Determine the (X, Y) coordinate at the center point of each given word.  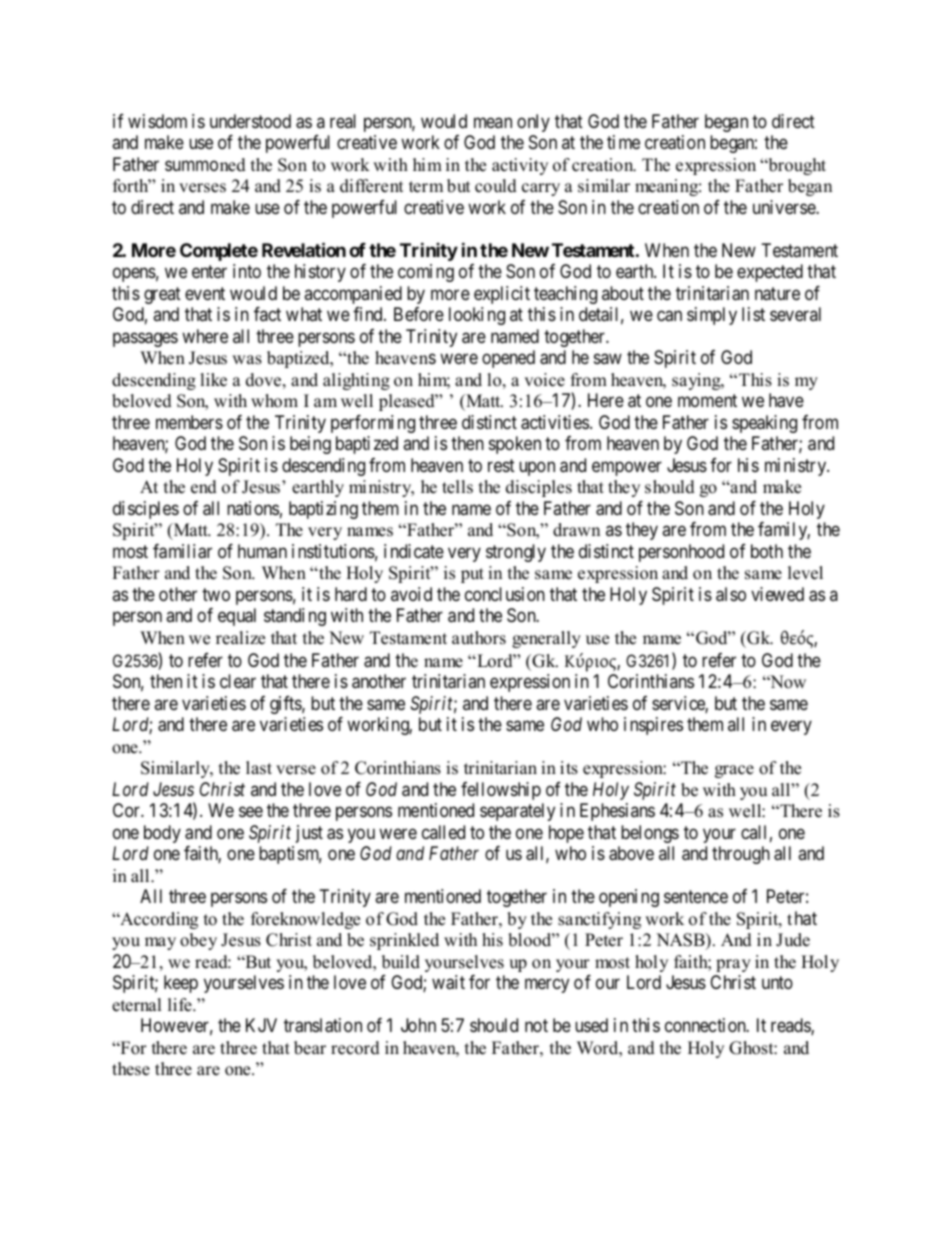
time (623, 142)
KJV (261, 1025)
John (418, 1025)
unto (777, 983)
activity (520, 166)
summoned (205, 165)
